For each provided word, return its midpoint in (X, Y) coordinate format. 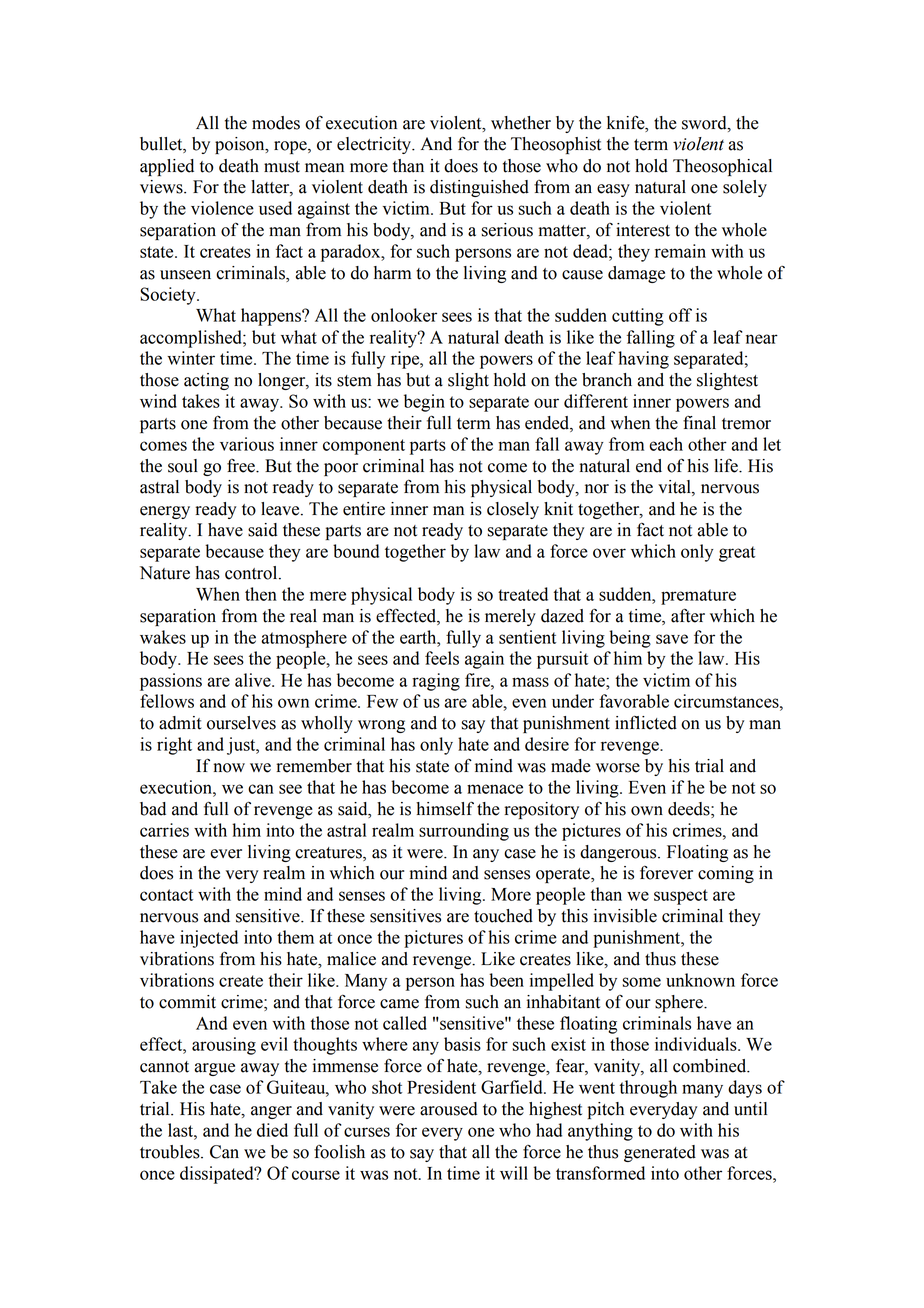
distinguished (479, 188)
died (272, 1130)
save (672, 639)
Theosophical (722, 167)
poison (241, 145)
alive (254, 680)
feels (442, 658)
